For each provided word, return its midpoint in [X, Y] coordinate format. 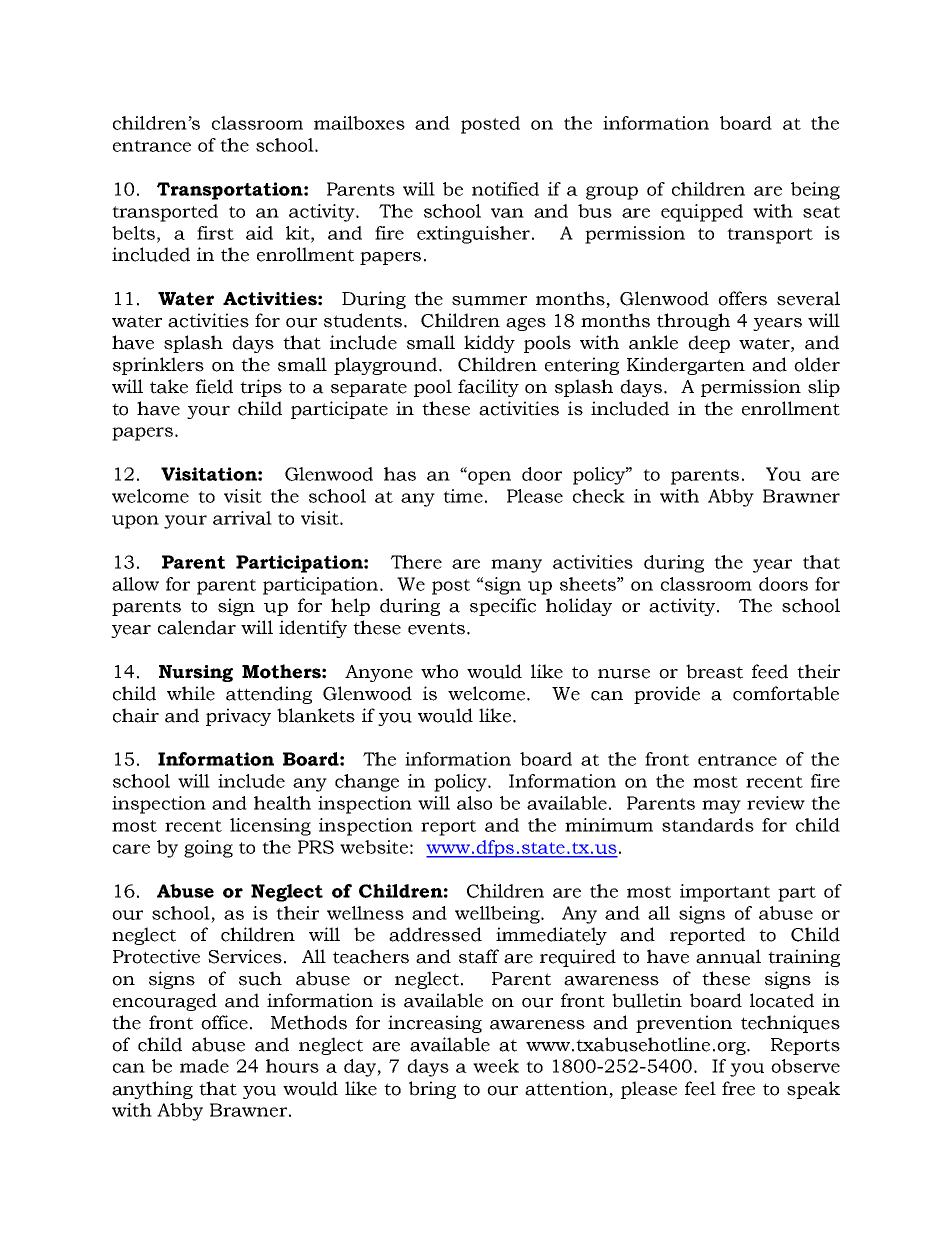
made [204, 1066]
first [215, 233]
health [282, 803]
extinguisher [473, 235]
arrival [242, 518]
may [721, 807]
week [496, 1066]
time [463, 496]
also [474, 803]
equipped [702, 213]
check [599, 496]
